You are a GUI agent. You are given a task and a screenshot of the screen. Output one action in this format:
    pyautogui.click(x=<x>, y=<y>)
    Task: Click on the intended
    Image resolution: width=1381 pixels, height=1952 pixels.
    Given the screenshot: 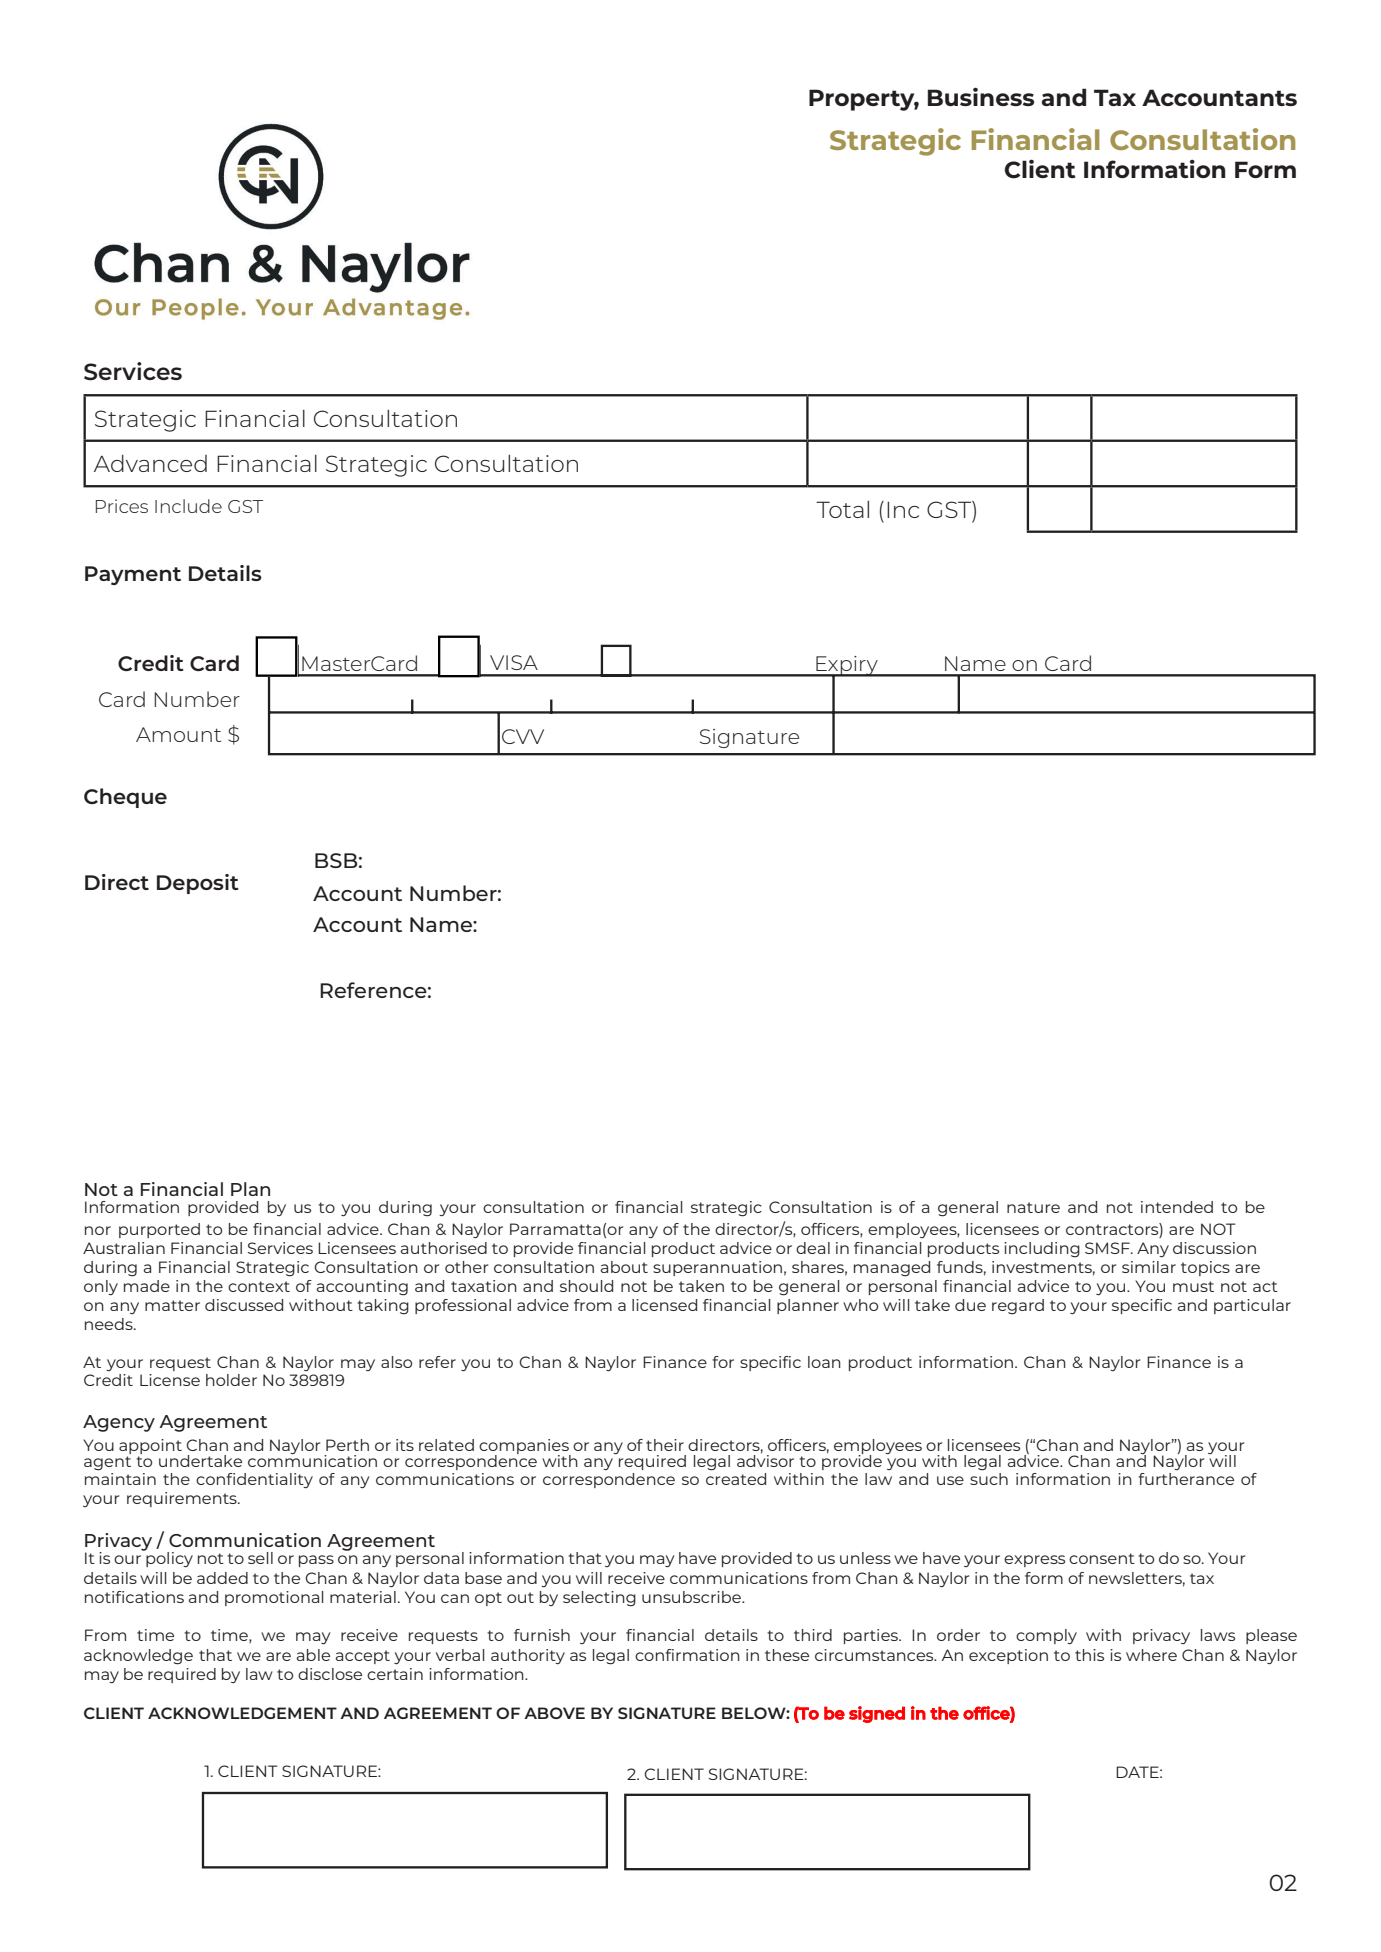 What is the action you would take?
    pyautogui.click(x=1177, y=1207)
